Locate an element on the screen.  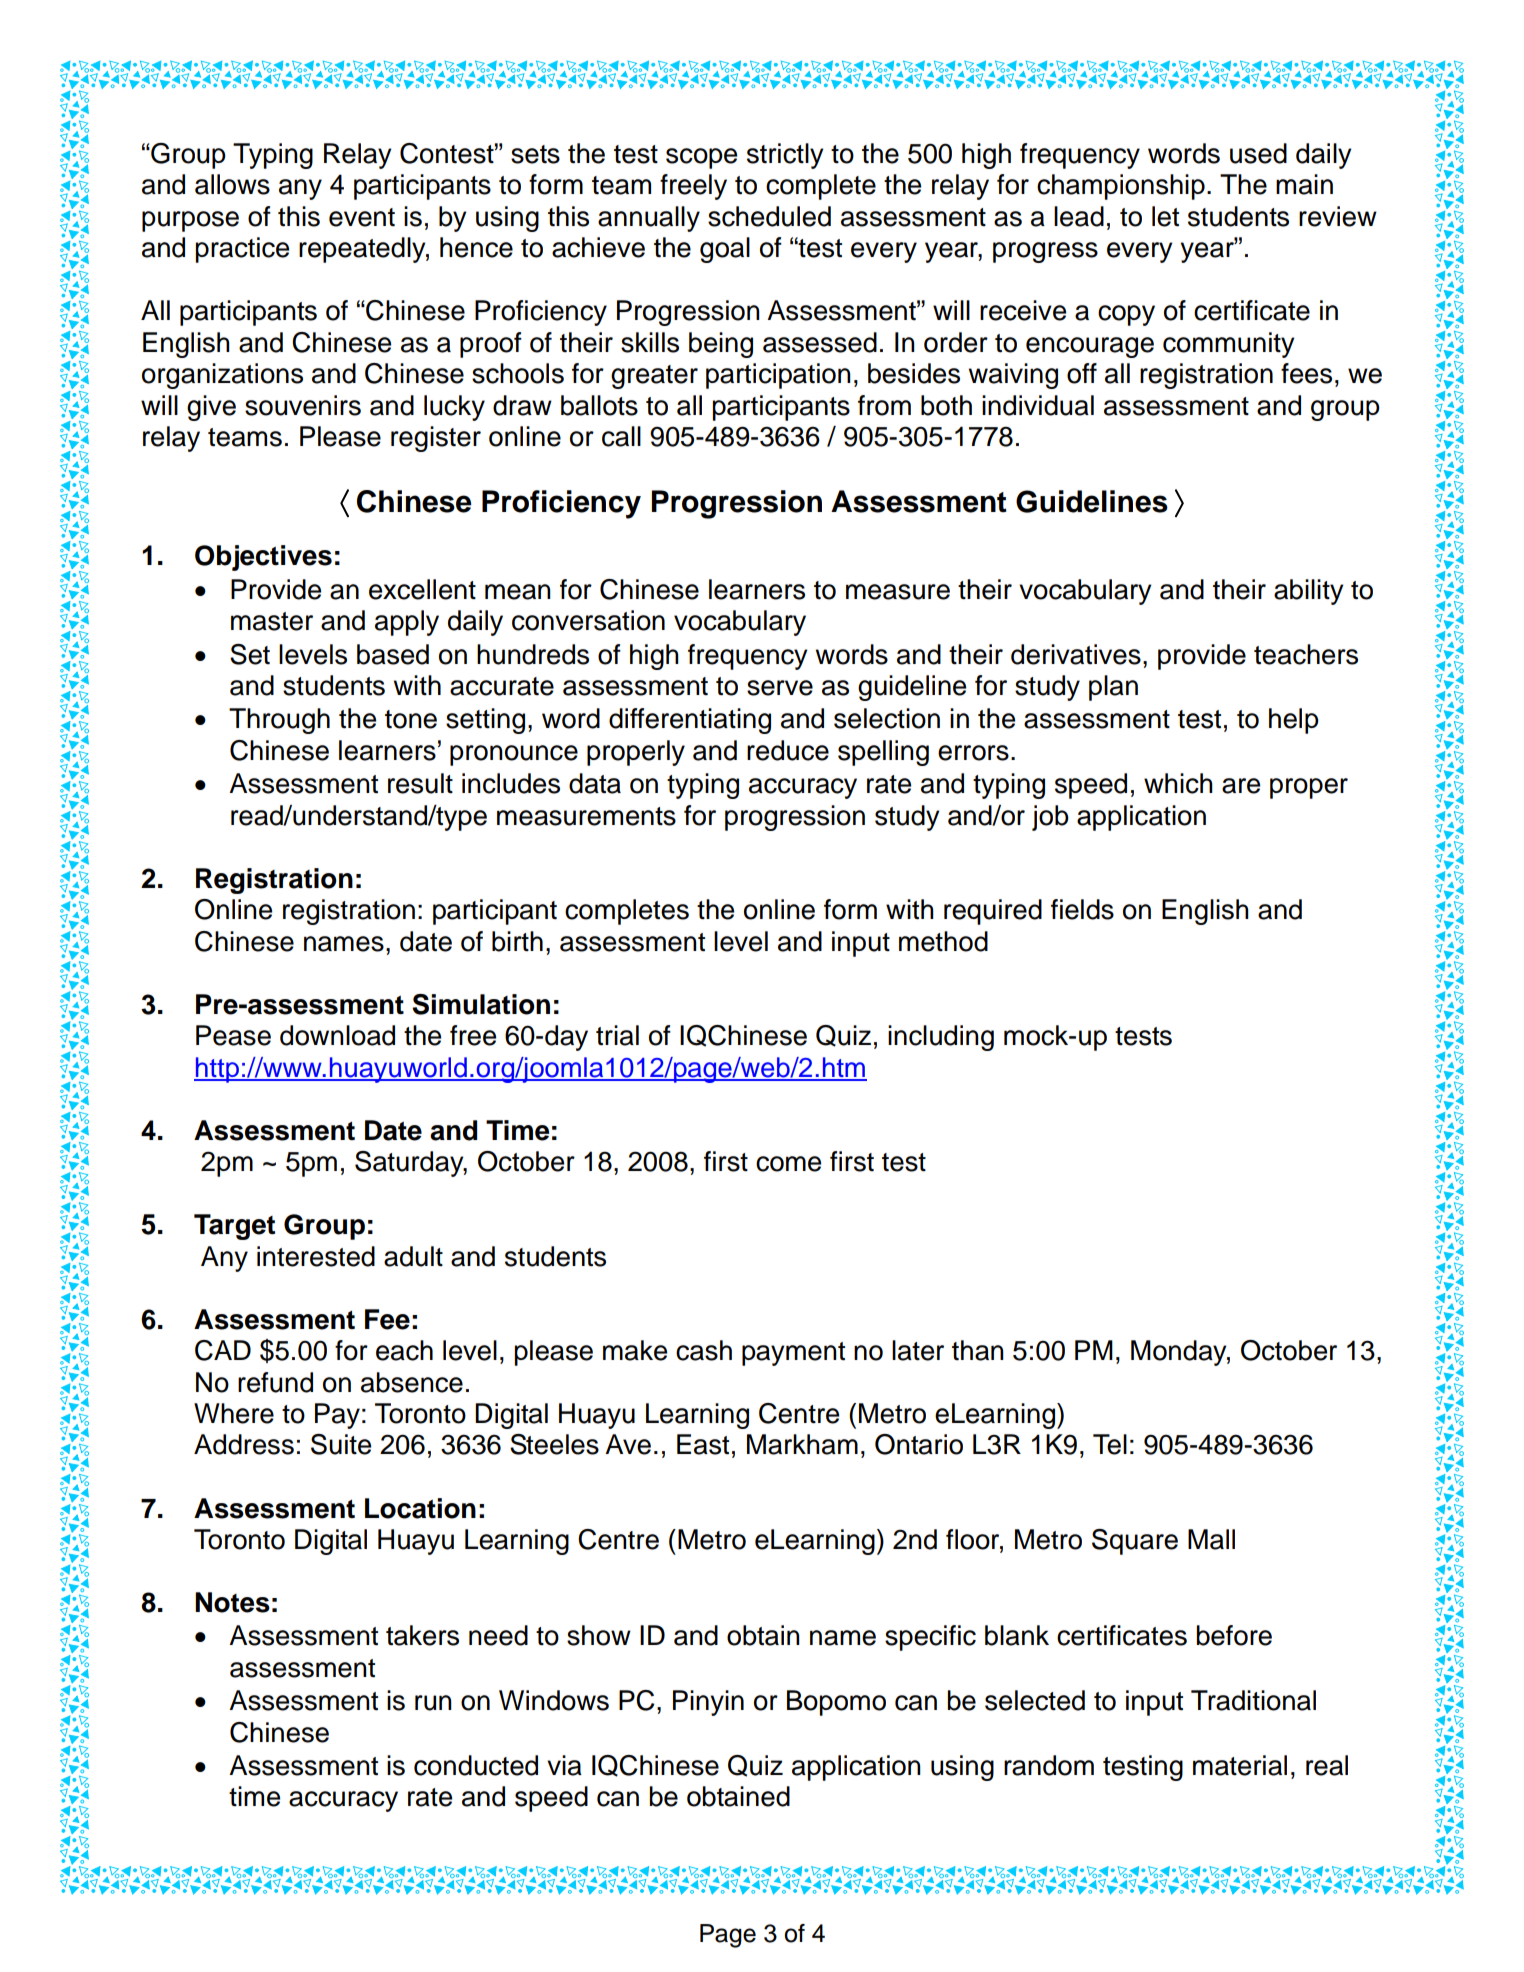
run is located at coordinates (433, 1703).
